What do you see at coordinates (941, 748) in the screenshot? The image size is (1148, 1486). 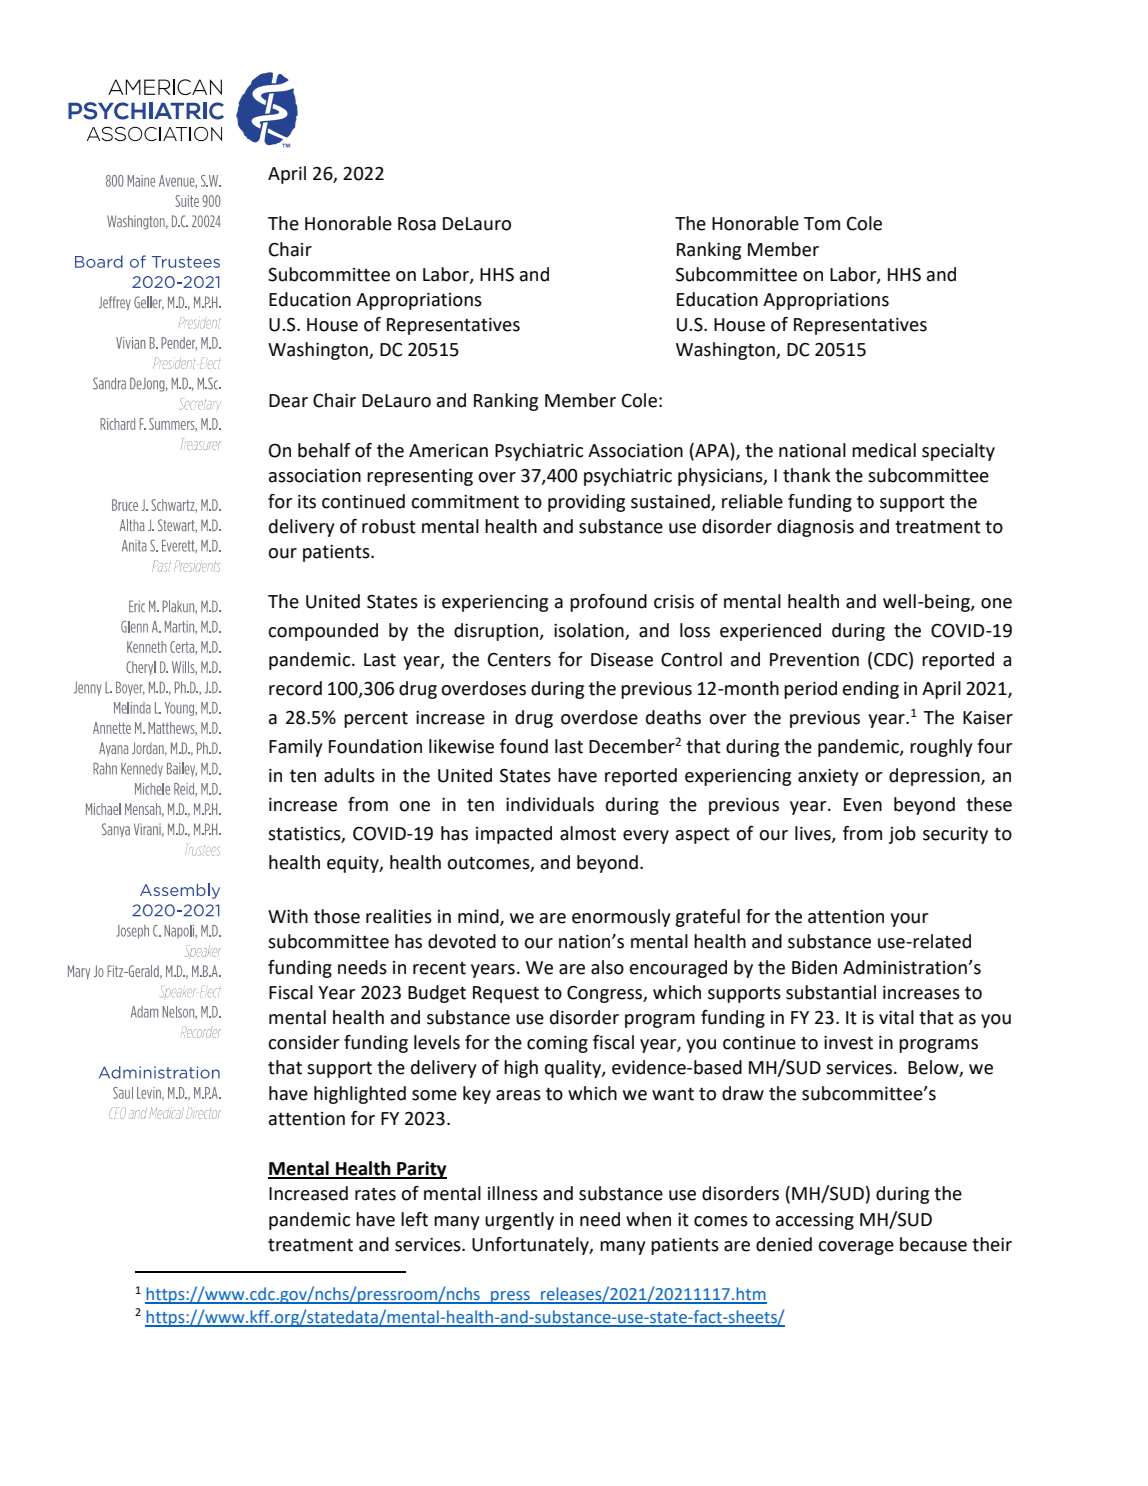 I see `roughly` at bounding box center [941, 748].
